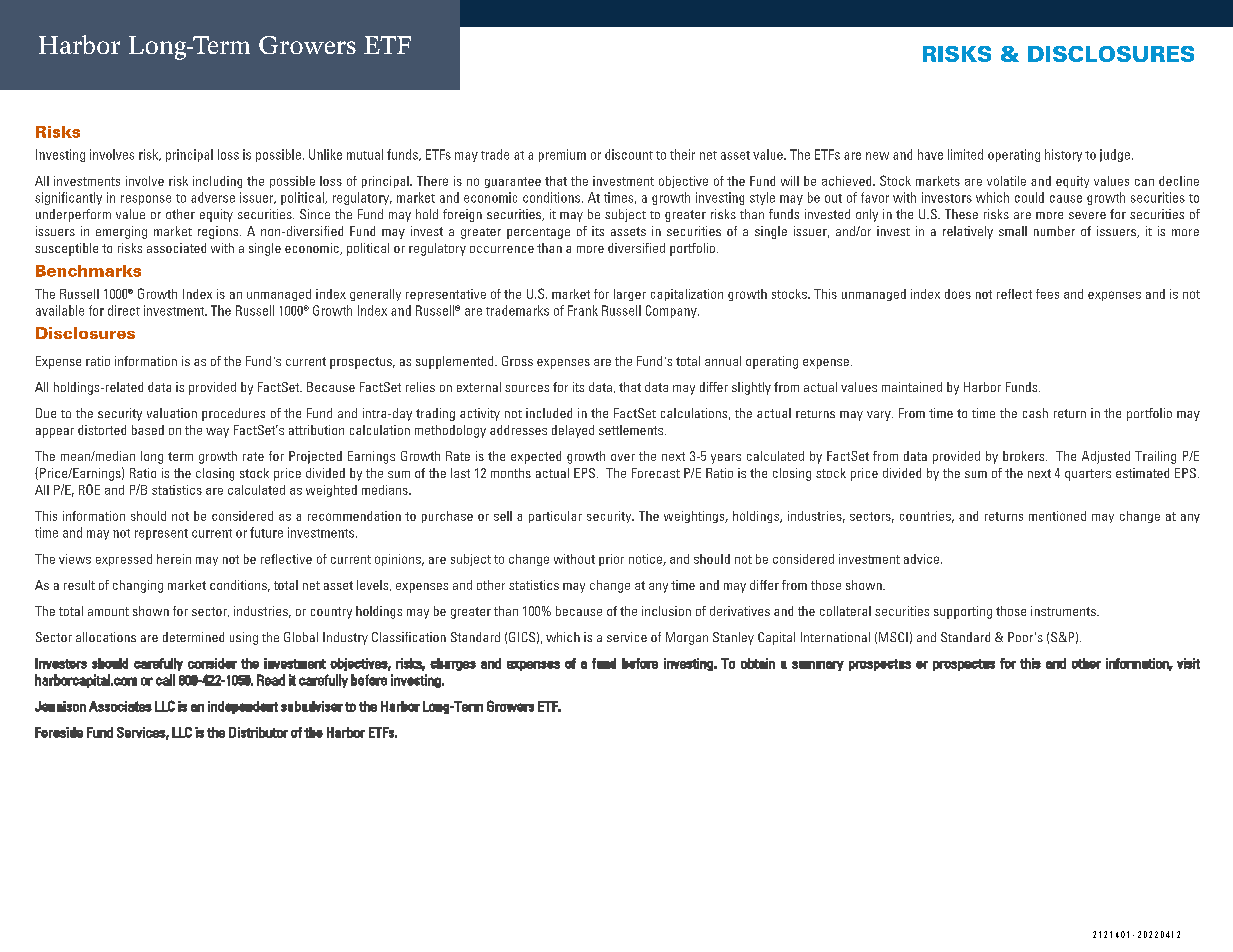  I want to click on volatile, so click(1006, 181).
